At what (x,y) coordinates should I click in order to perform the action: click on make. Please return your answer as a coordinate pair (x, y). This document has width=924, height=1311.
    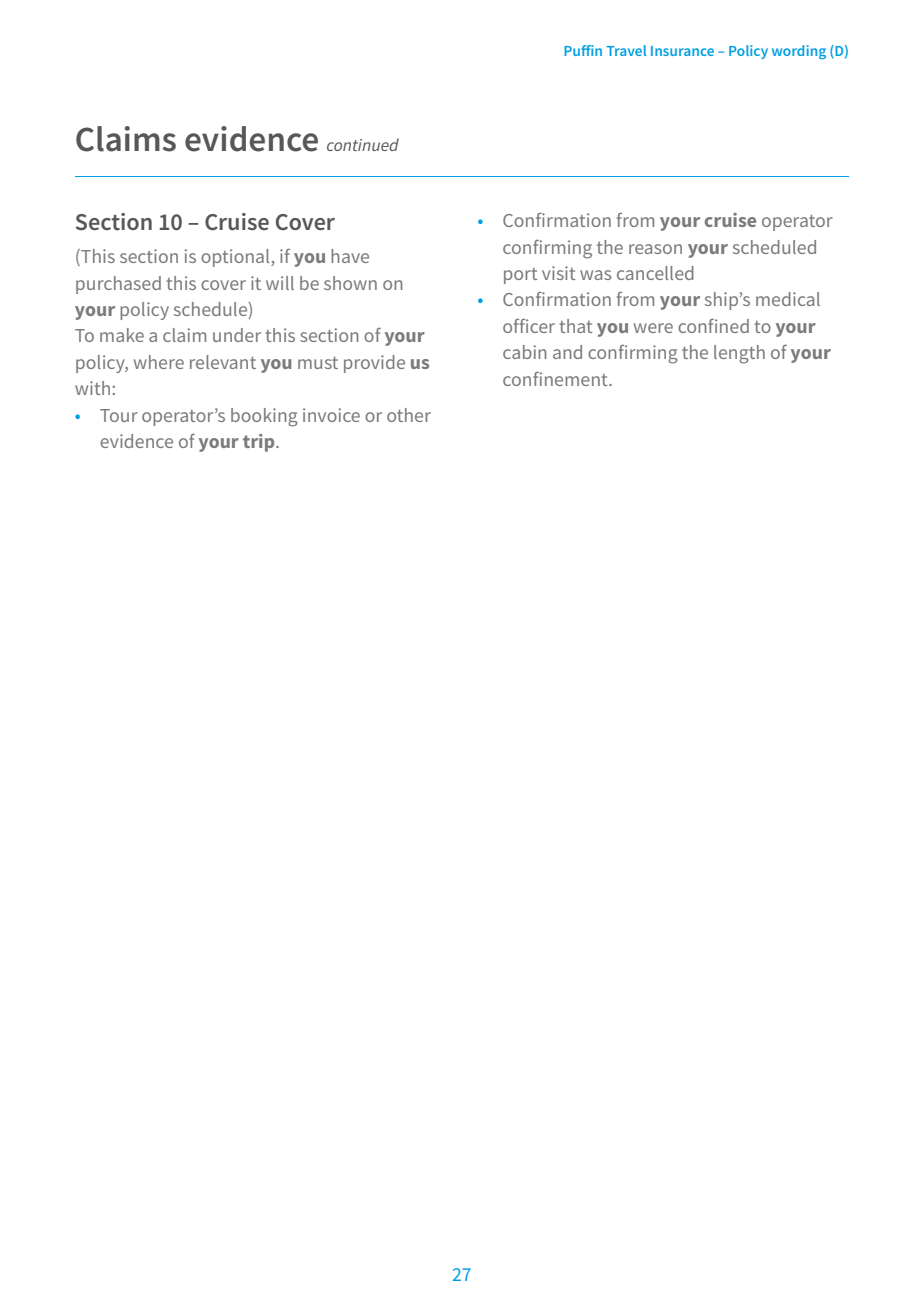
    Looking at the image, I should click on (122, 335).
